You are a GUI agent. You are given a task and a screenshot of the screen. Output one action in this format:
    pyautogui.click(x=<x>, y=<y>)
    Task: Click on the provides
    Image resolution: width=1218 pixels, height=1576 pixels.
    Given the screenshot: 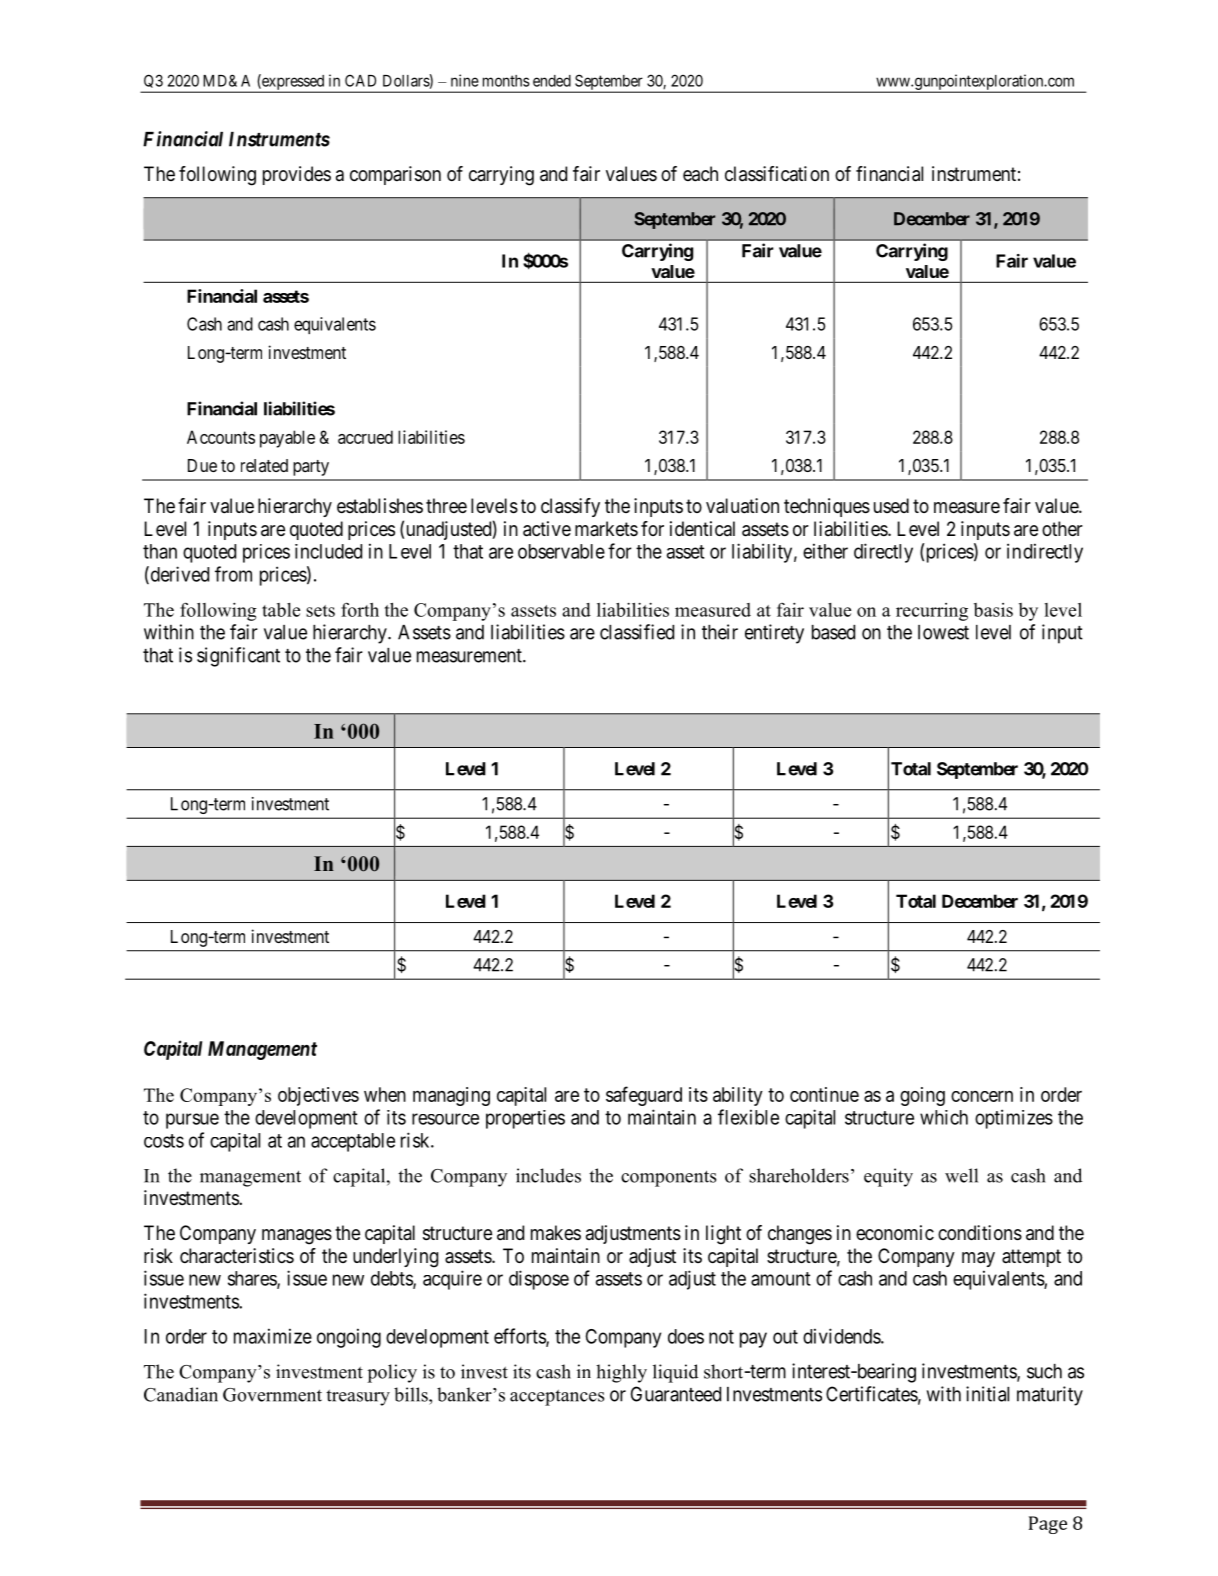 What is the action you would take?
    pyautogui.click(x=297, y=175)
